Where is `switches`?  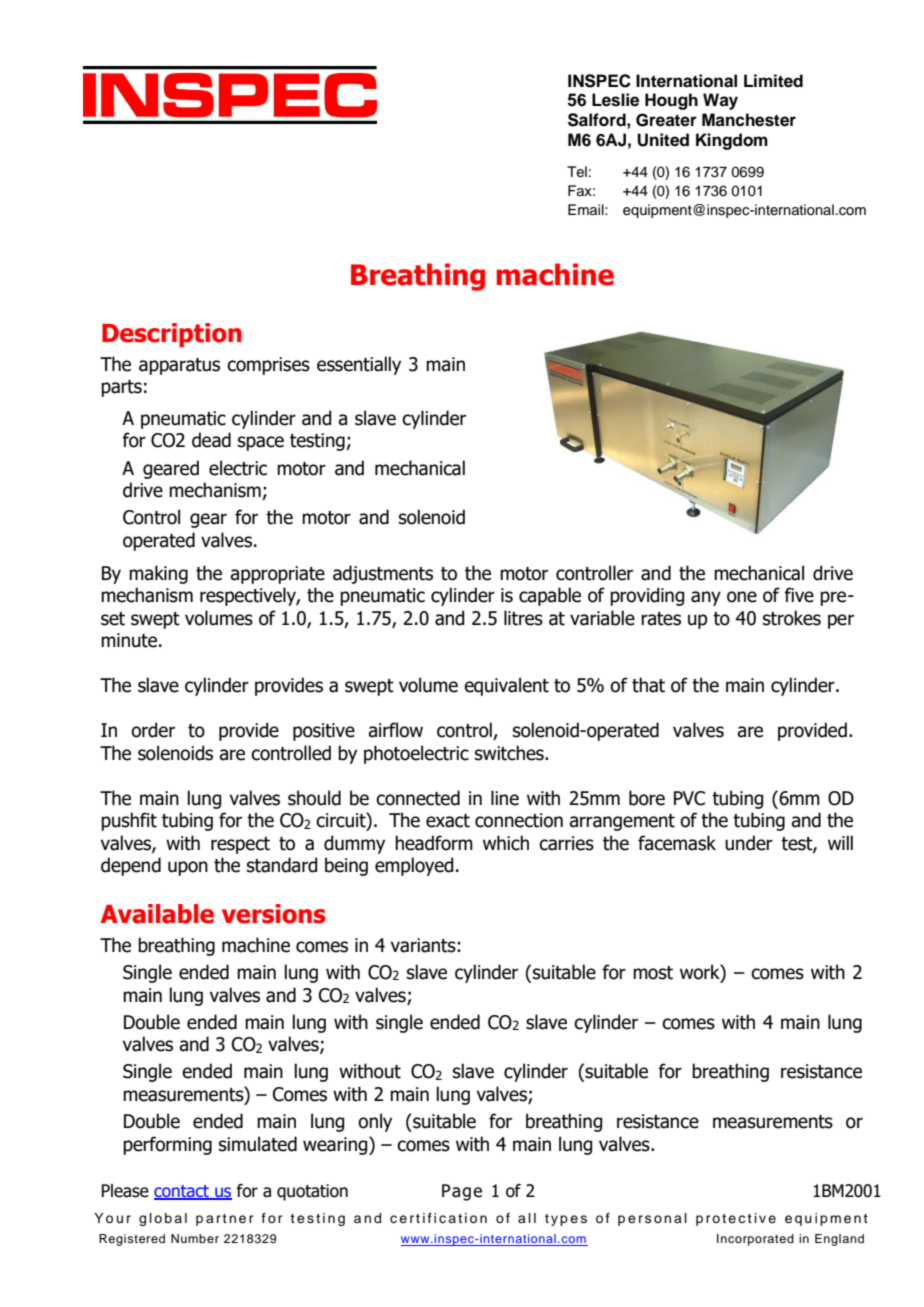
switches is located at coordinates (510, 753).
